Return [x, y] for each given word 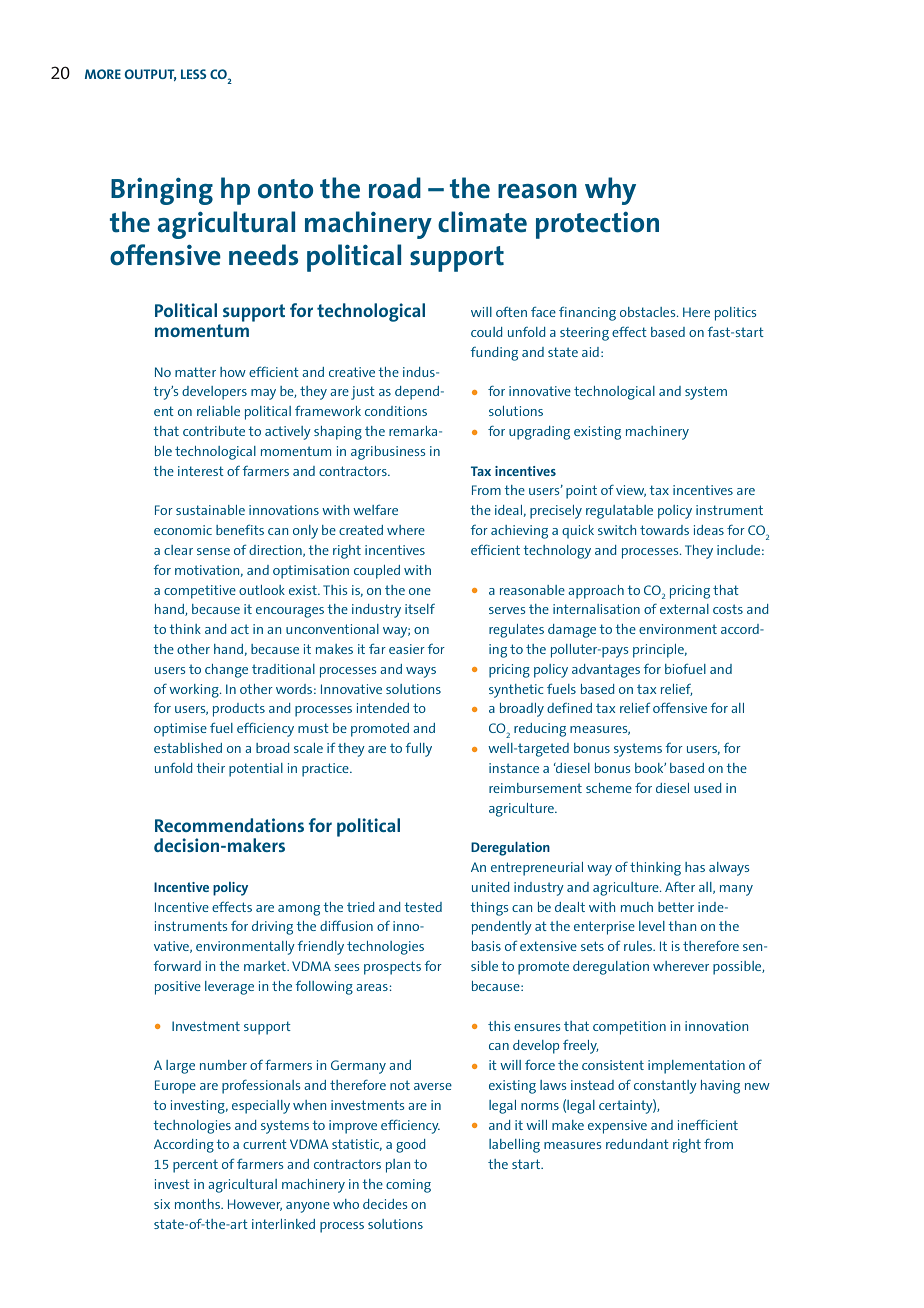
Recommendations [229, 825]
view [631, 491]
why [610, 191]
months [199, 1204]
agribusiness [388, 453]
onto [285, 189]
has [695, 867]
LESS [193, 74]
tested [423, 907]
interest [201, 471]
